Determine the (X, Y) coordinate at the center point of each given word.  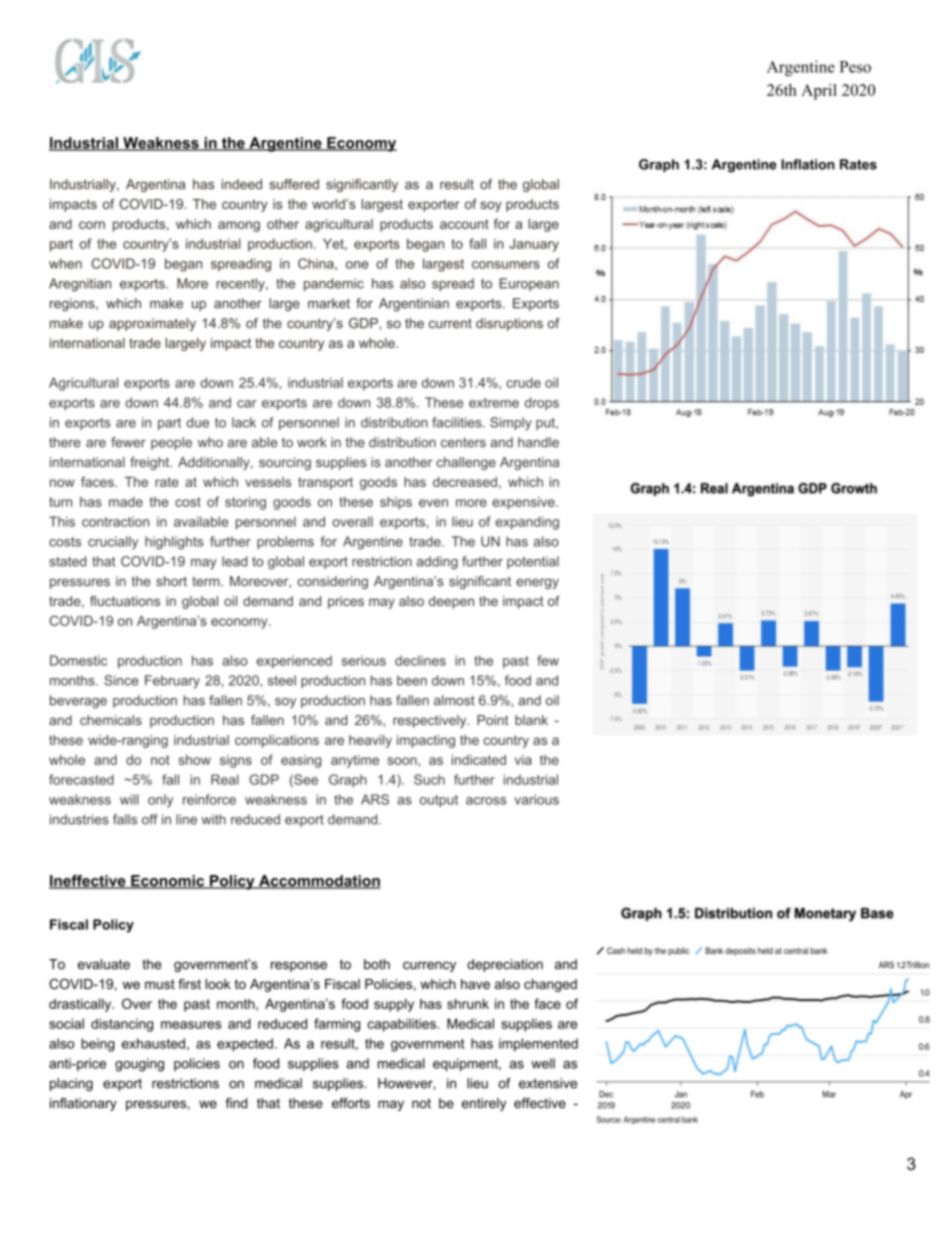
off (150, 819)
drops (542, 403)
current (450, 324)
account (464, 224)
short (171, 581)
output (439, 801)
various (536, 799)
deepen (451, 602)
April (819, 92)
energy (537, 583)
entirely (484, 1104)
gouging (139, 1065)
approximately (152, 324)
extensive (548, 1083)
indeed (242, 184)
